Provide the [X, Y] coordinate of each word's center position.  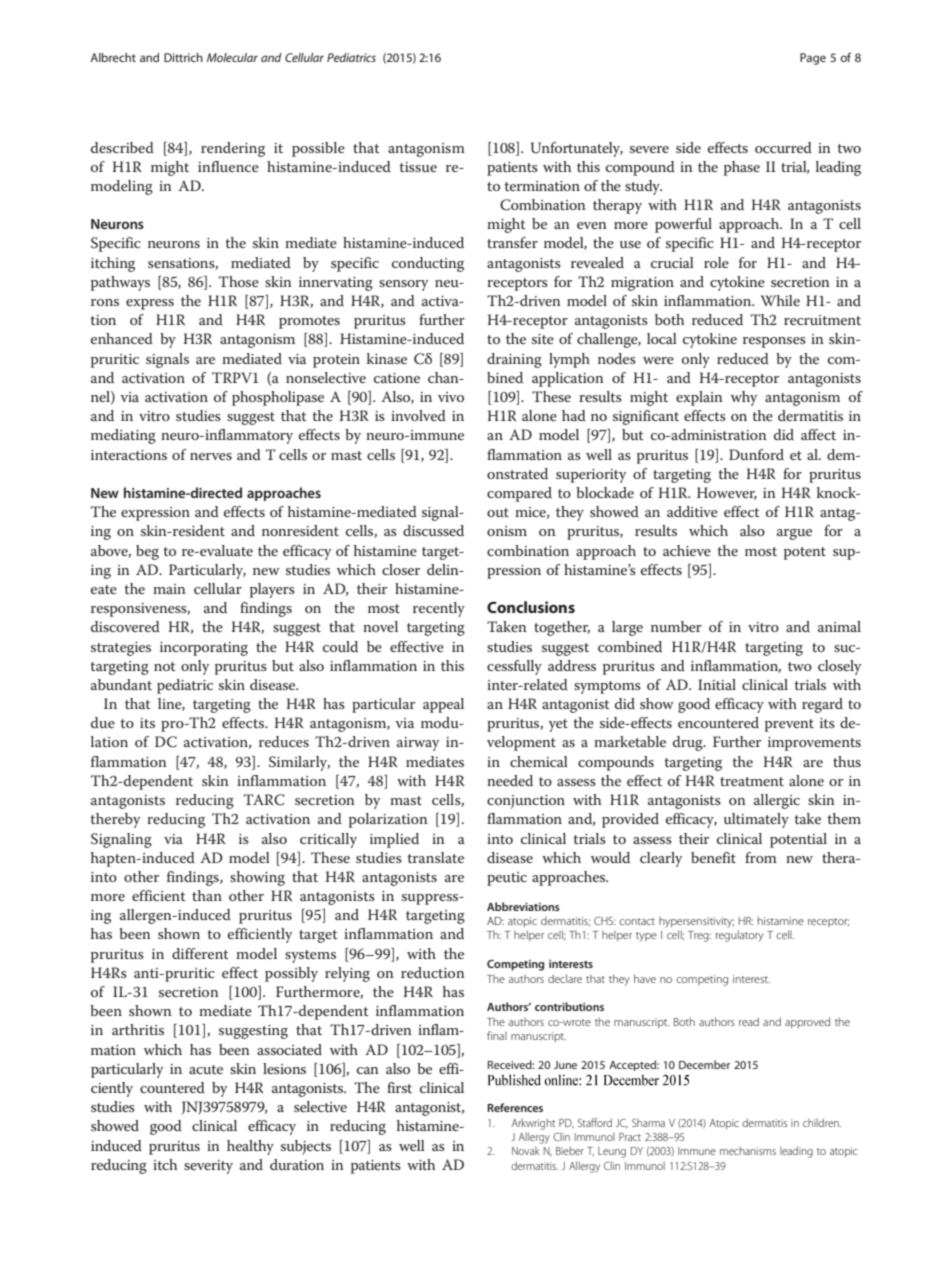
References [515, 1107]
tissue [418, 167]
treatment [752, 781]
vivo [451, 397]
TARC [264, 800]
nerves [211, 456]
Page [813, 59]
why [744, 398]
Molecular [232, 57]
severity [208, 1167]
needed [510, 780]
